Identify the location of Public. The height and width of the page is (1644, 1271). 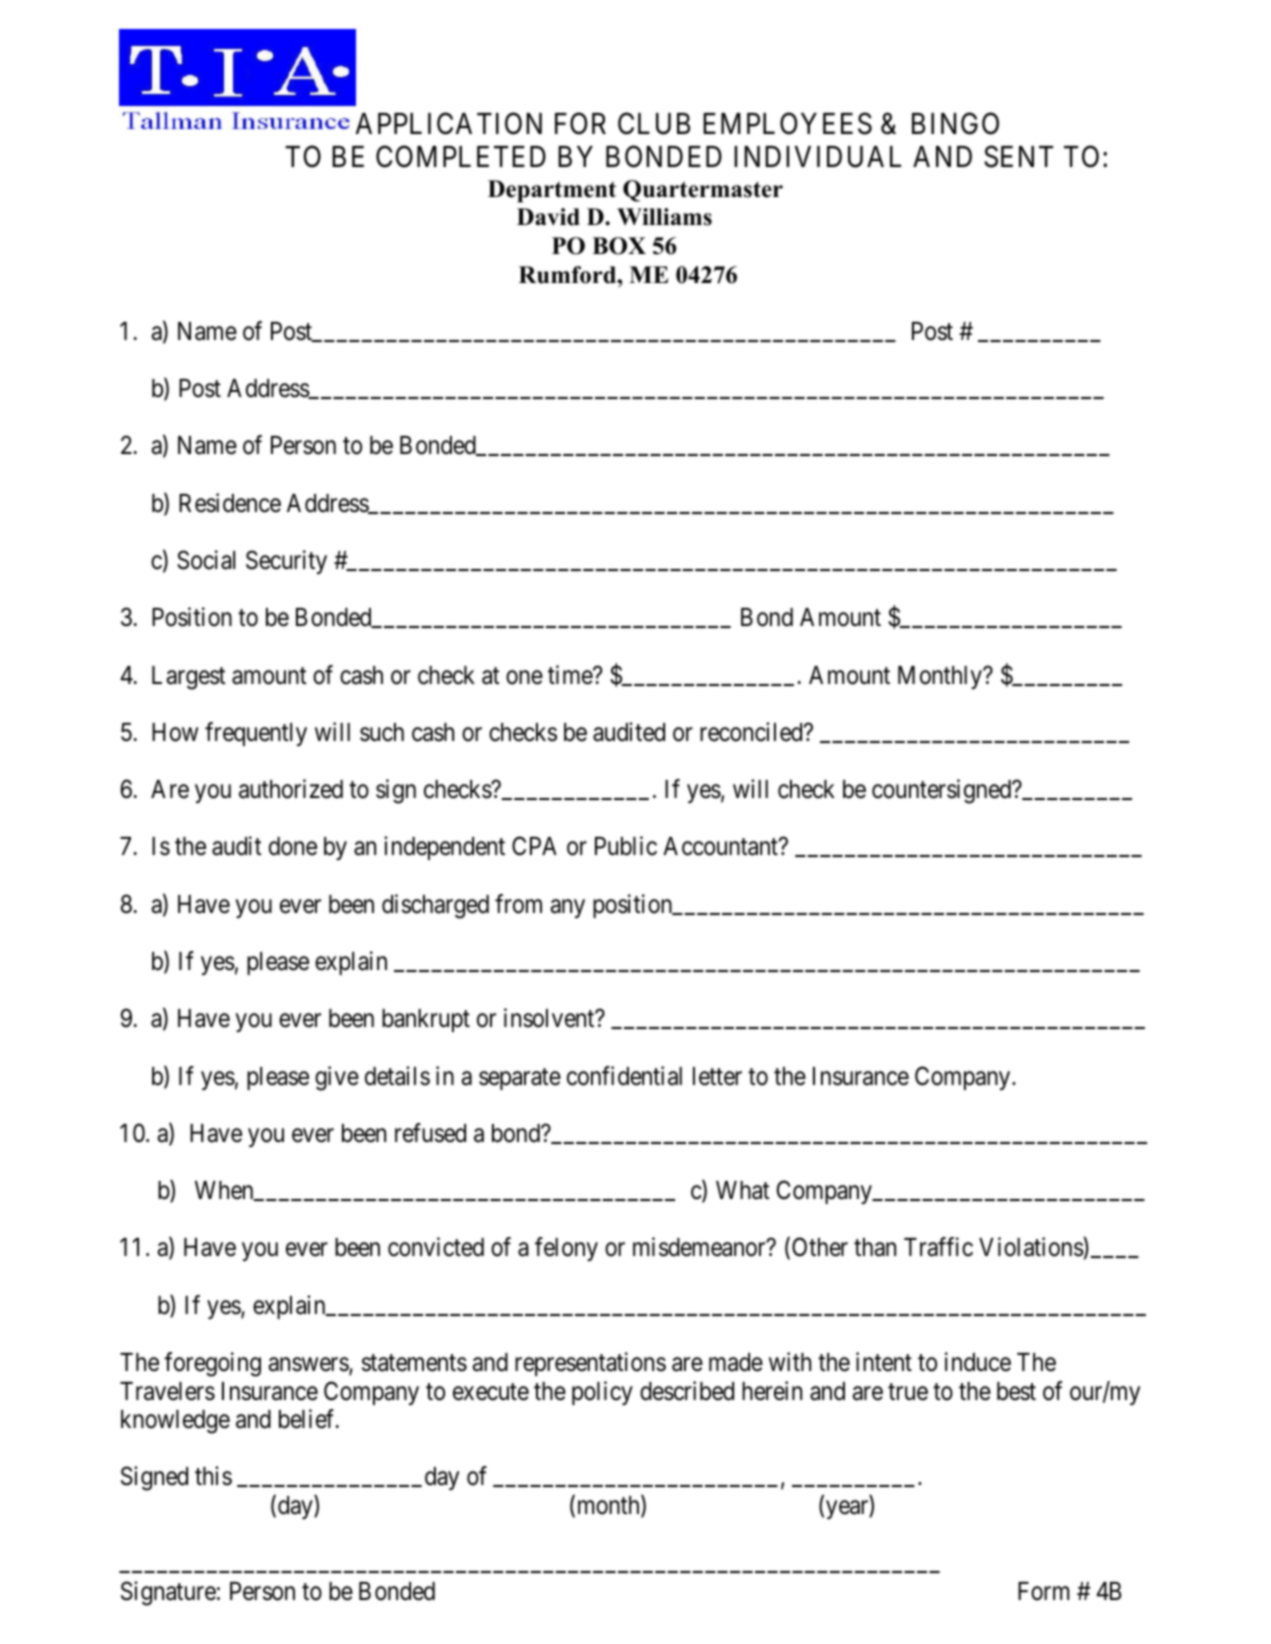
(626, 846).
